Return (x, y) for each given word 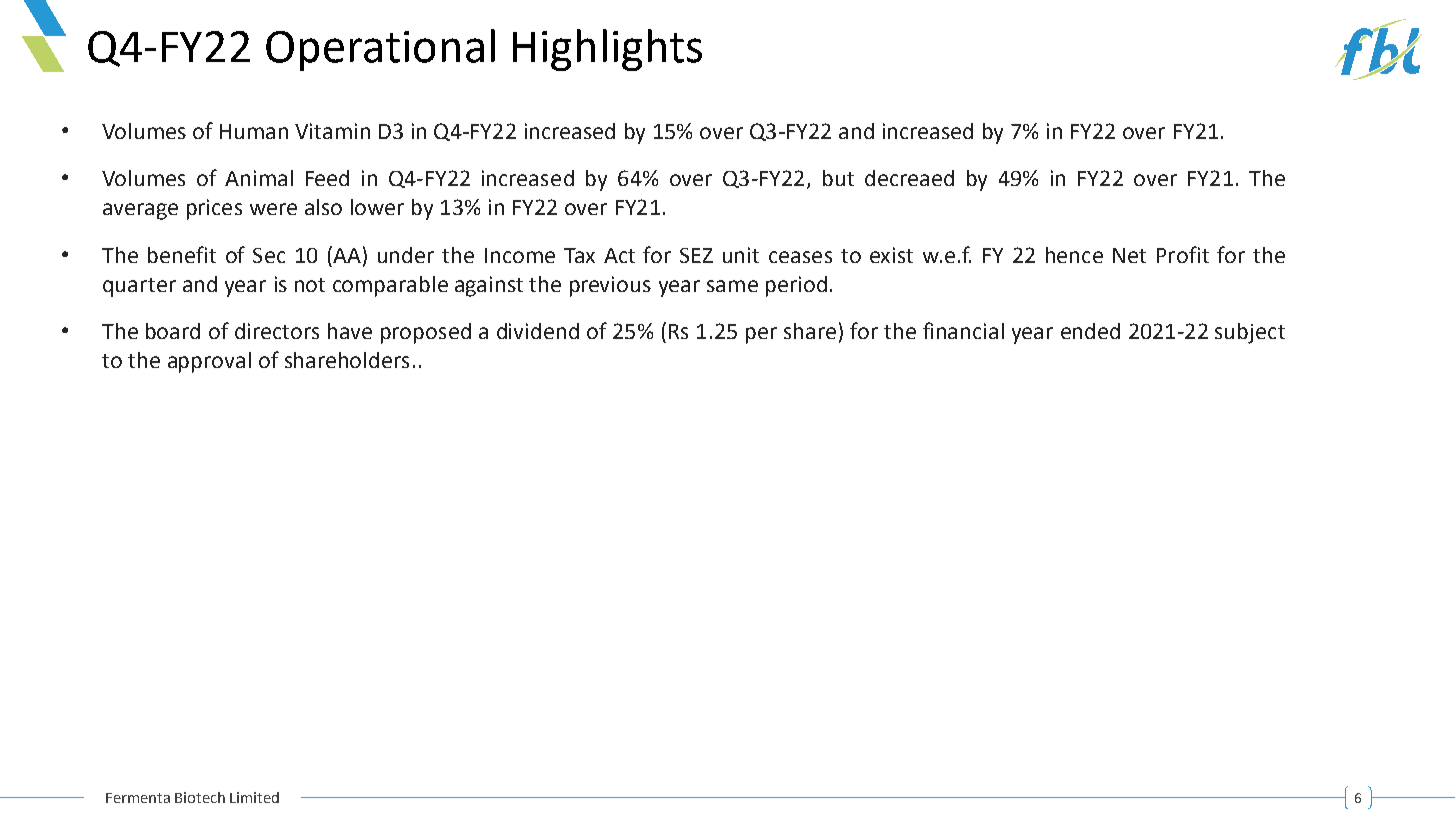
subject (1250, 333)
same (732, 286)
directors (277, 331)
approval (209, 362)
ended (1090, 331)
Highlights (607, 50)
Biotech (200, 797)
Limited (254, 797)
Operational (380, 50)
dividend (538, 331)
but (838, 178)
